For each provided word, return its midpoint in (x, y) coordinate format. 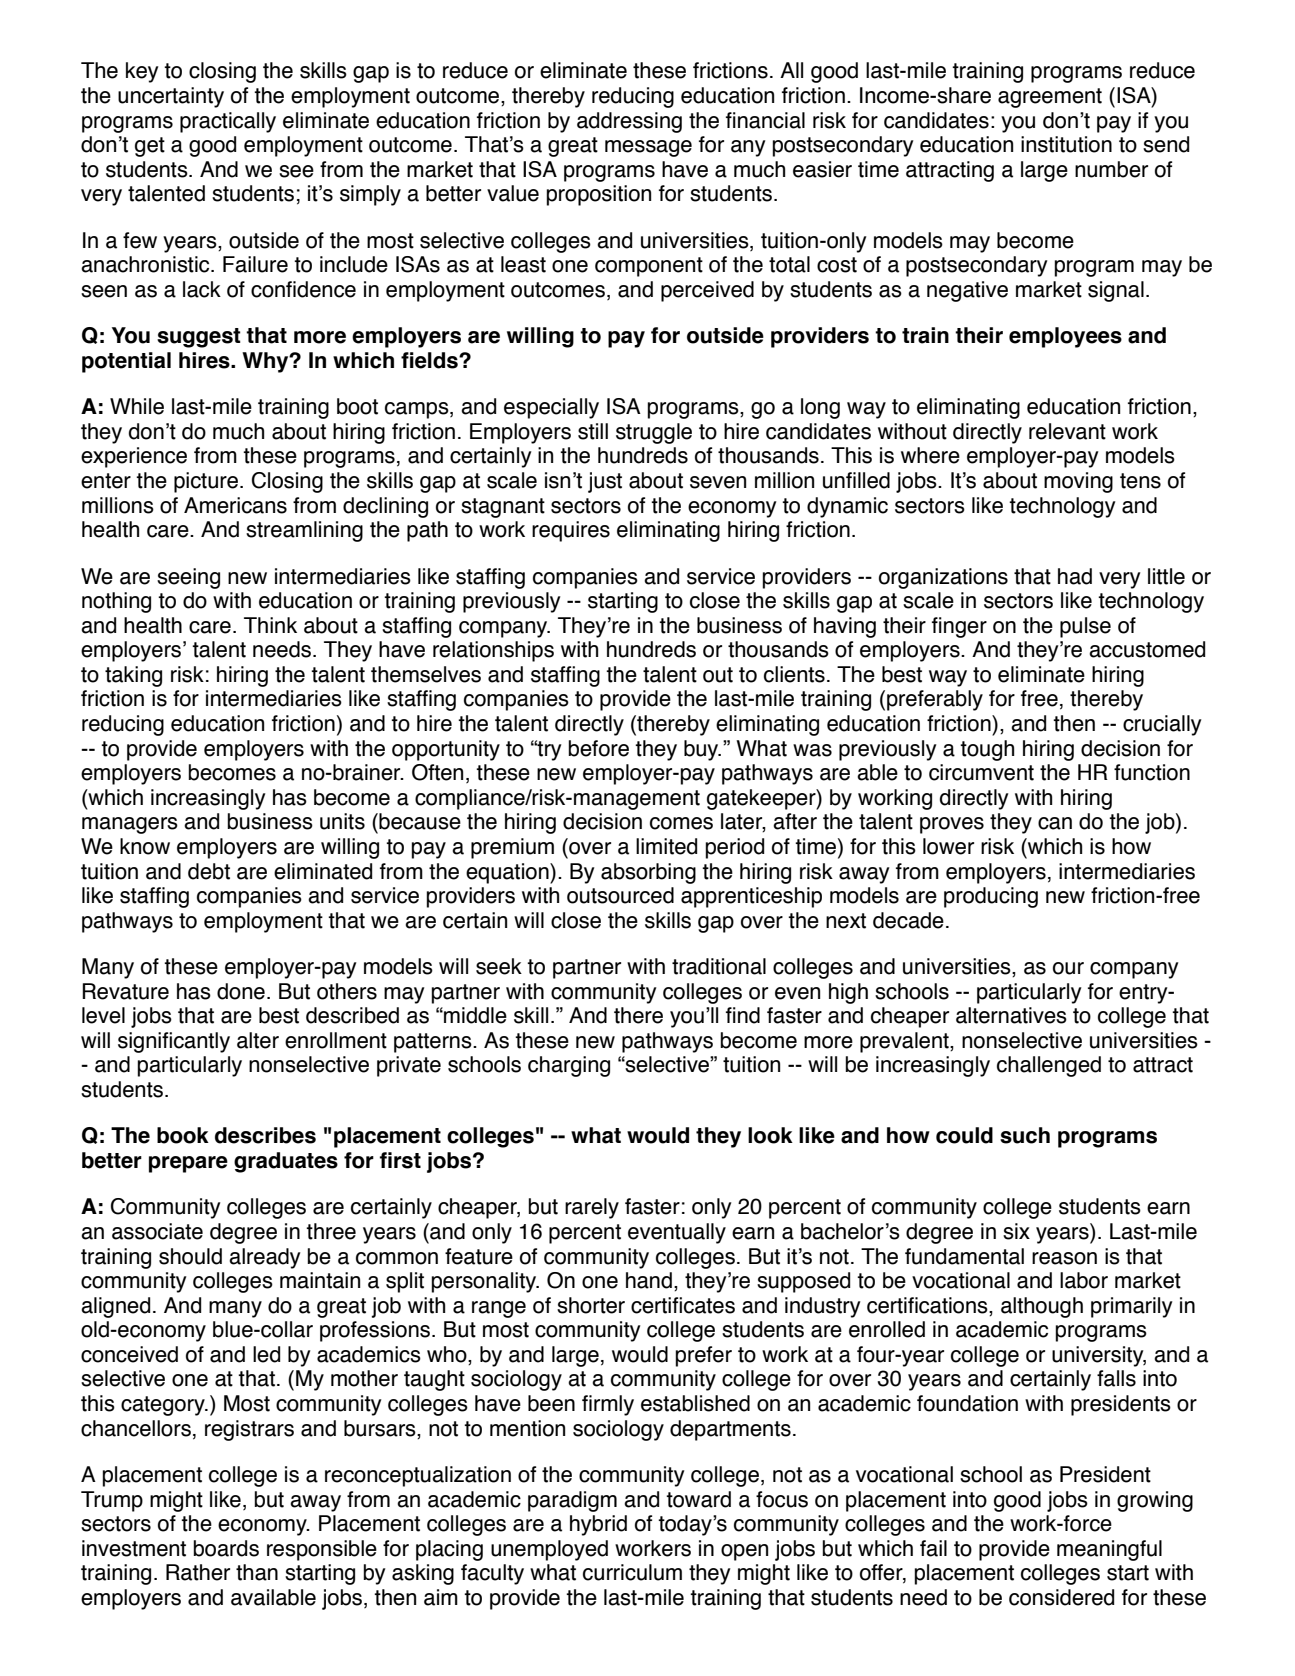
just (605, 482)
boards (226, 1548)
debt (209, 871)
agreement (1050, 98)
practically (228, 122)
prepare (188, 1164)
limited (666, 846)
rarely (592, 1208)
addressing (629, 122)
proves (952, 825)
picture (206, 482)
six (1016, 1231)
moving (1078, 482)
